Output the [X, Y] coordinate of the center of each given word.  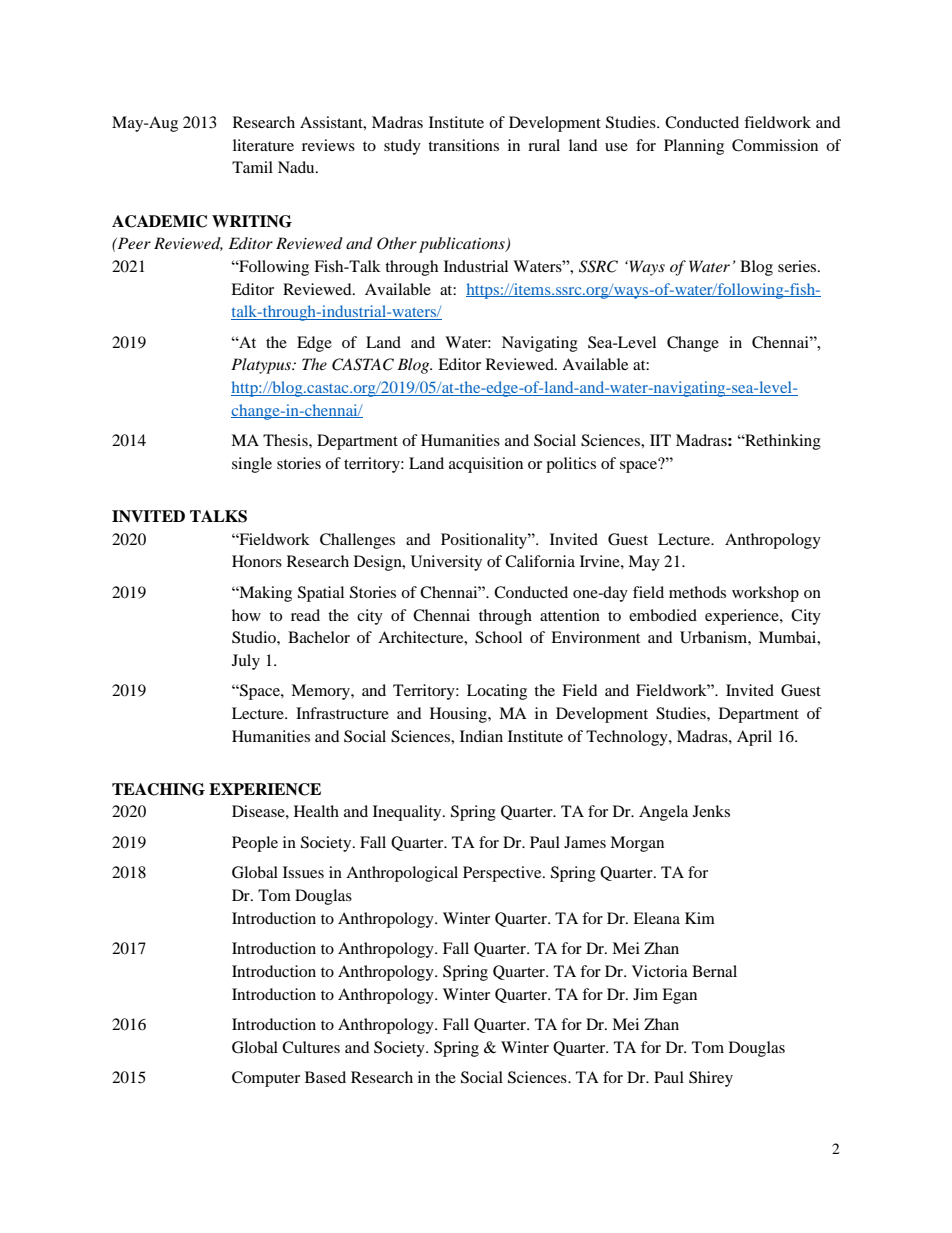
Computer [266, 1079]
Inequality [408, 813]
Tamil [252, 167]
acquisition [486, 465]
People [255, 844]
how [246, 615]
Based [325, 1077]
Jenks [711, 811]
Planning [694, 147]
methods [697, 592]
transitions [463, 145]
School [498, 637]
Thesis [286, 440]
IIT [660, 440]
